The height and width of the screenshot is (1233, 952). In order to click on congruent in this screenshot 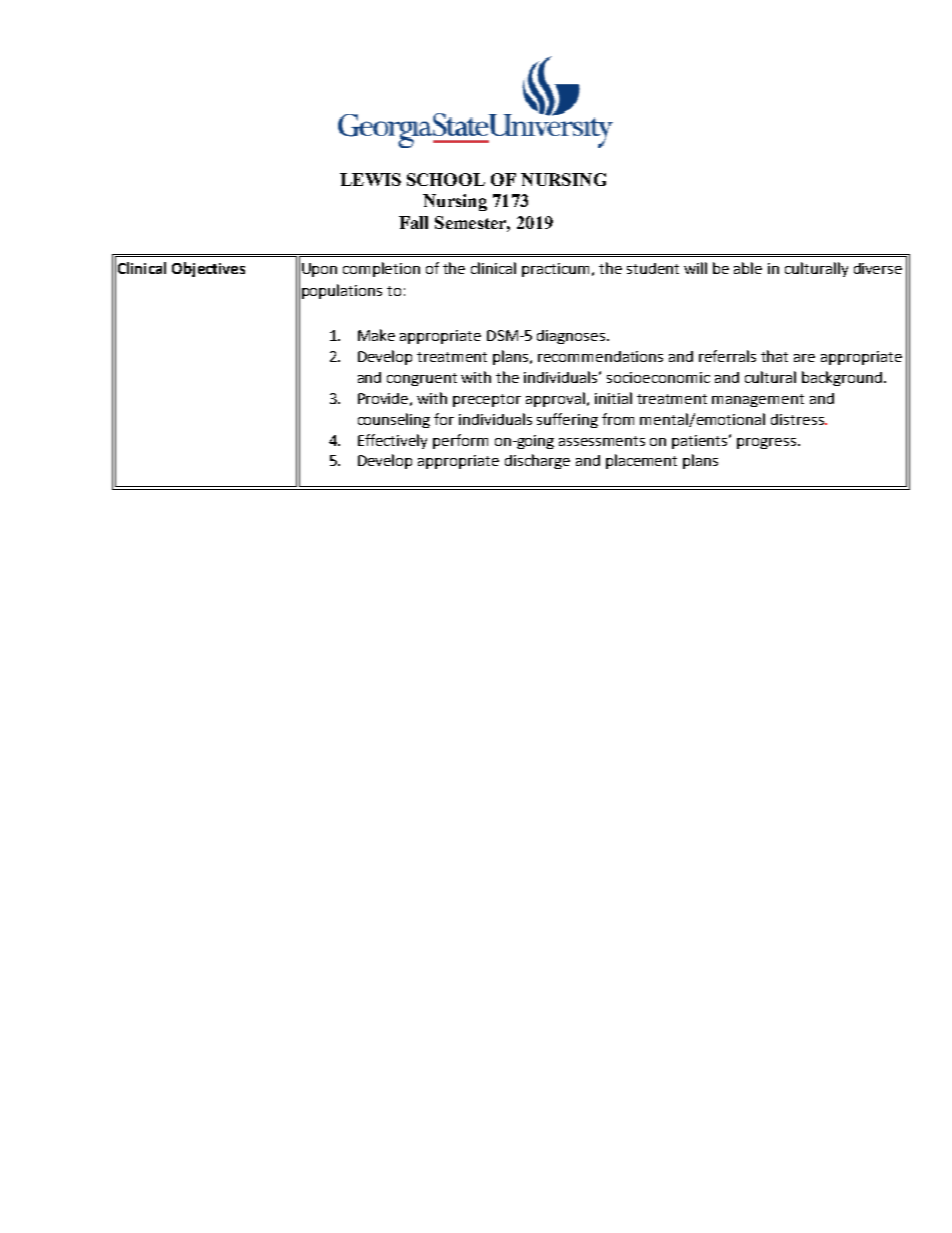, I will do `click(422, 379)`.
